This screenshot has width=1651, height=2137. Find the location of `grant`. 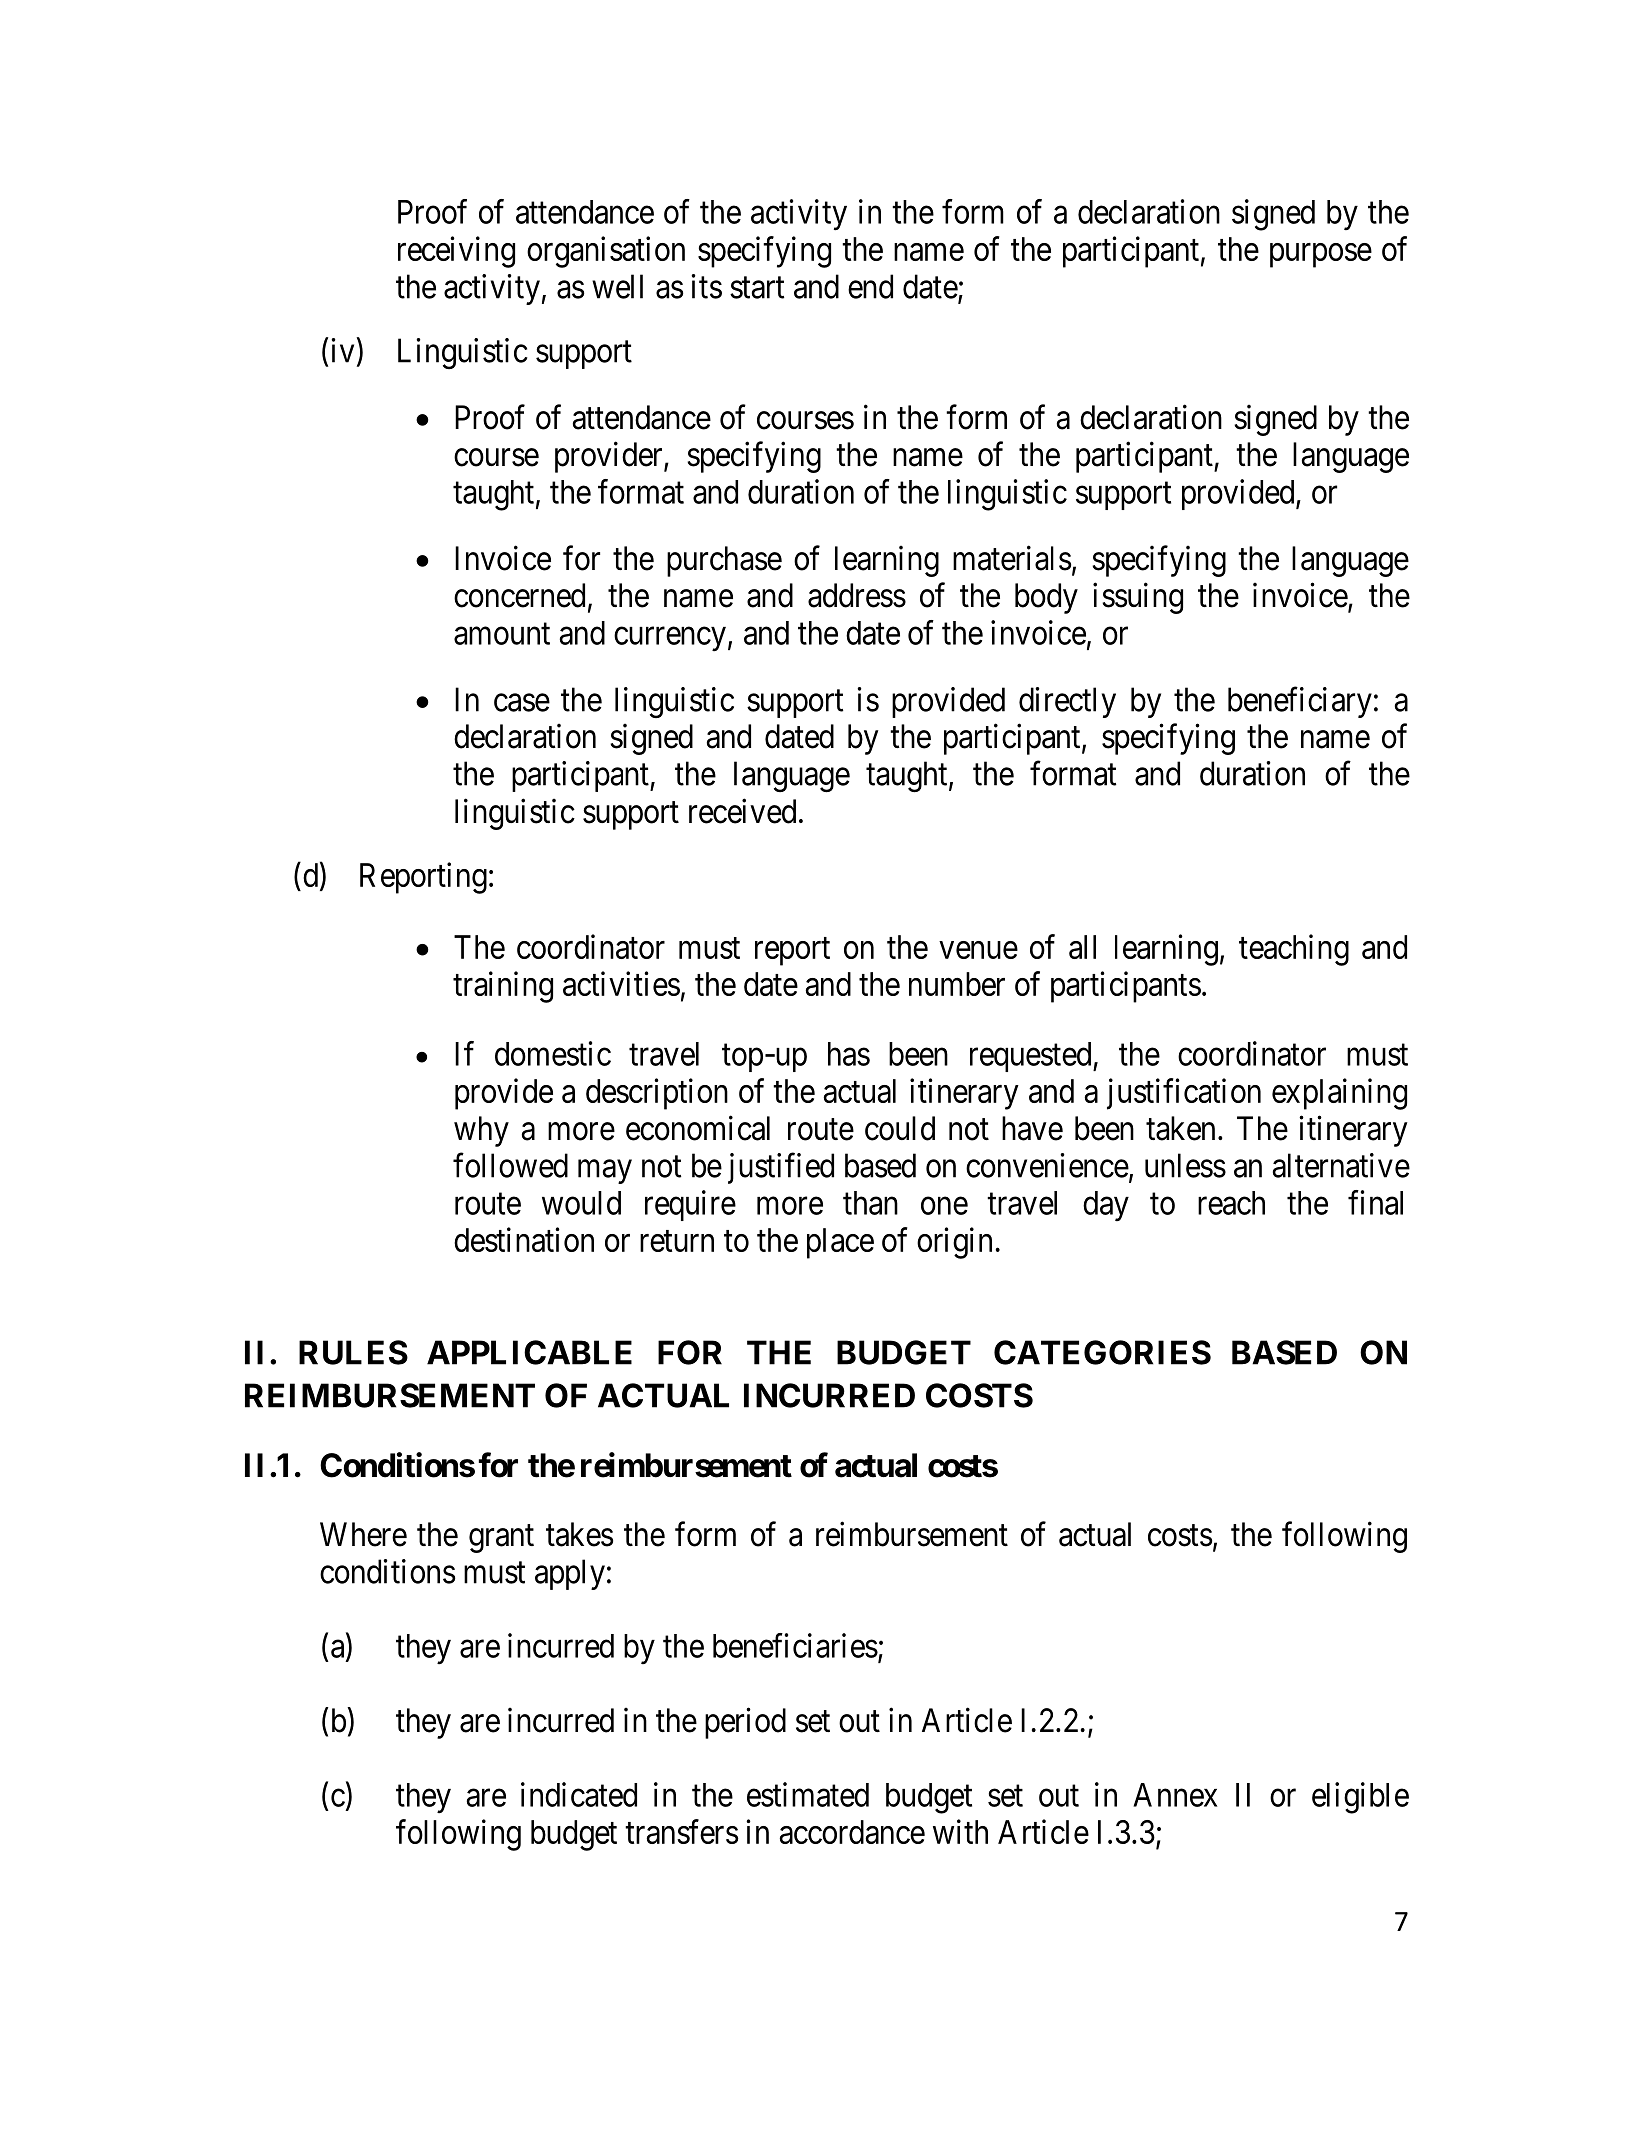

grant is located at coordinates (501, 1539).
